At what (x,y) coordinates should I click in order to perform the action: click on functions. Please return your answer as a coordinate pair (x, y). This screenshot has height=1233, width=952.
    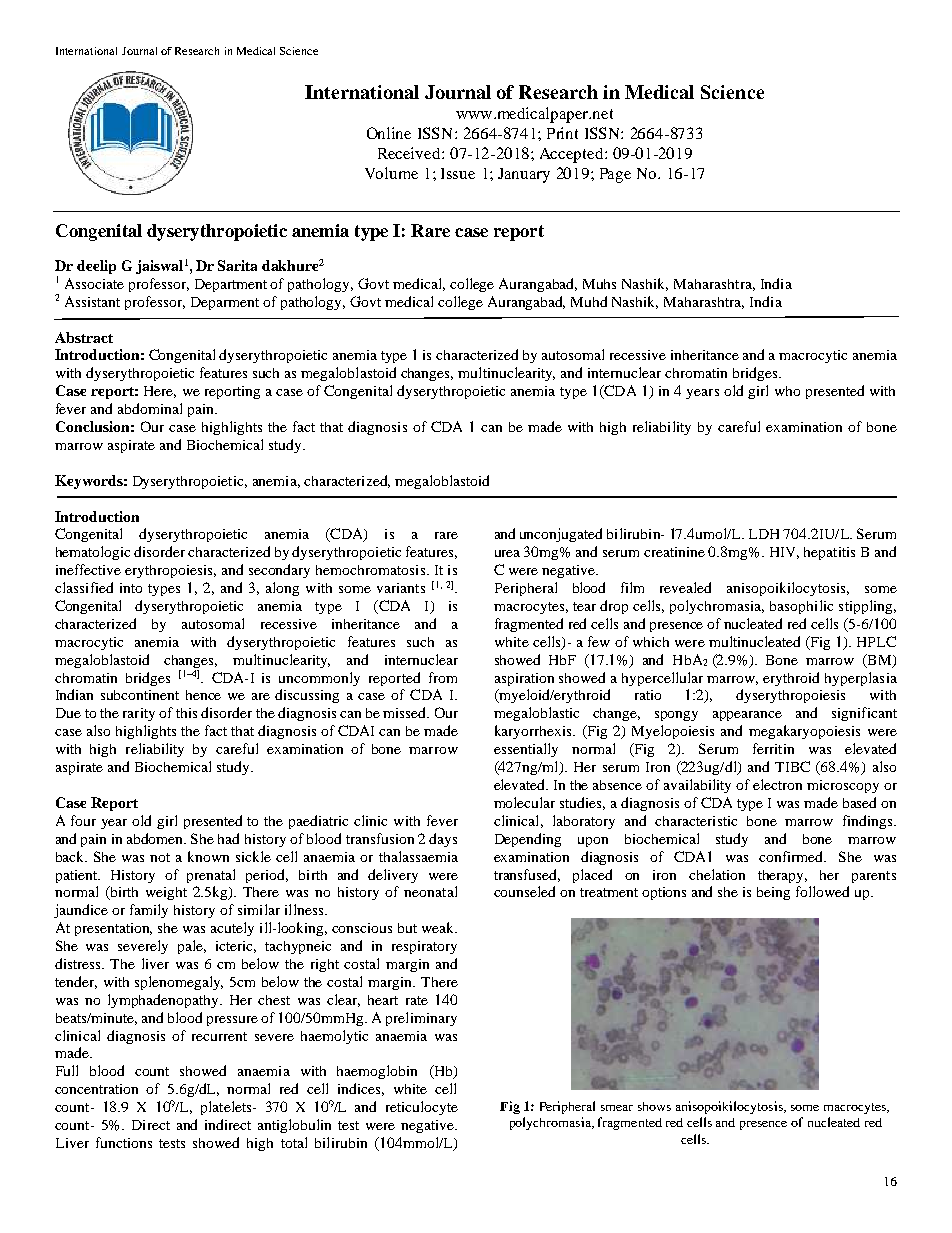
    Looking at the image, I should click on (124, 1142).
